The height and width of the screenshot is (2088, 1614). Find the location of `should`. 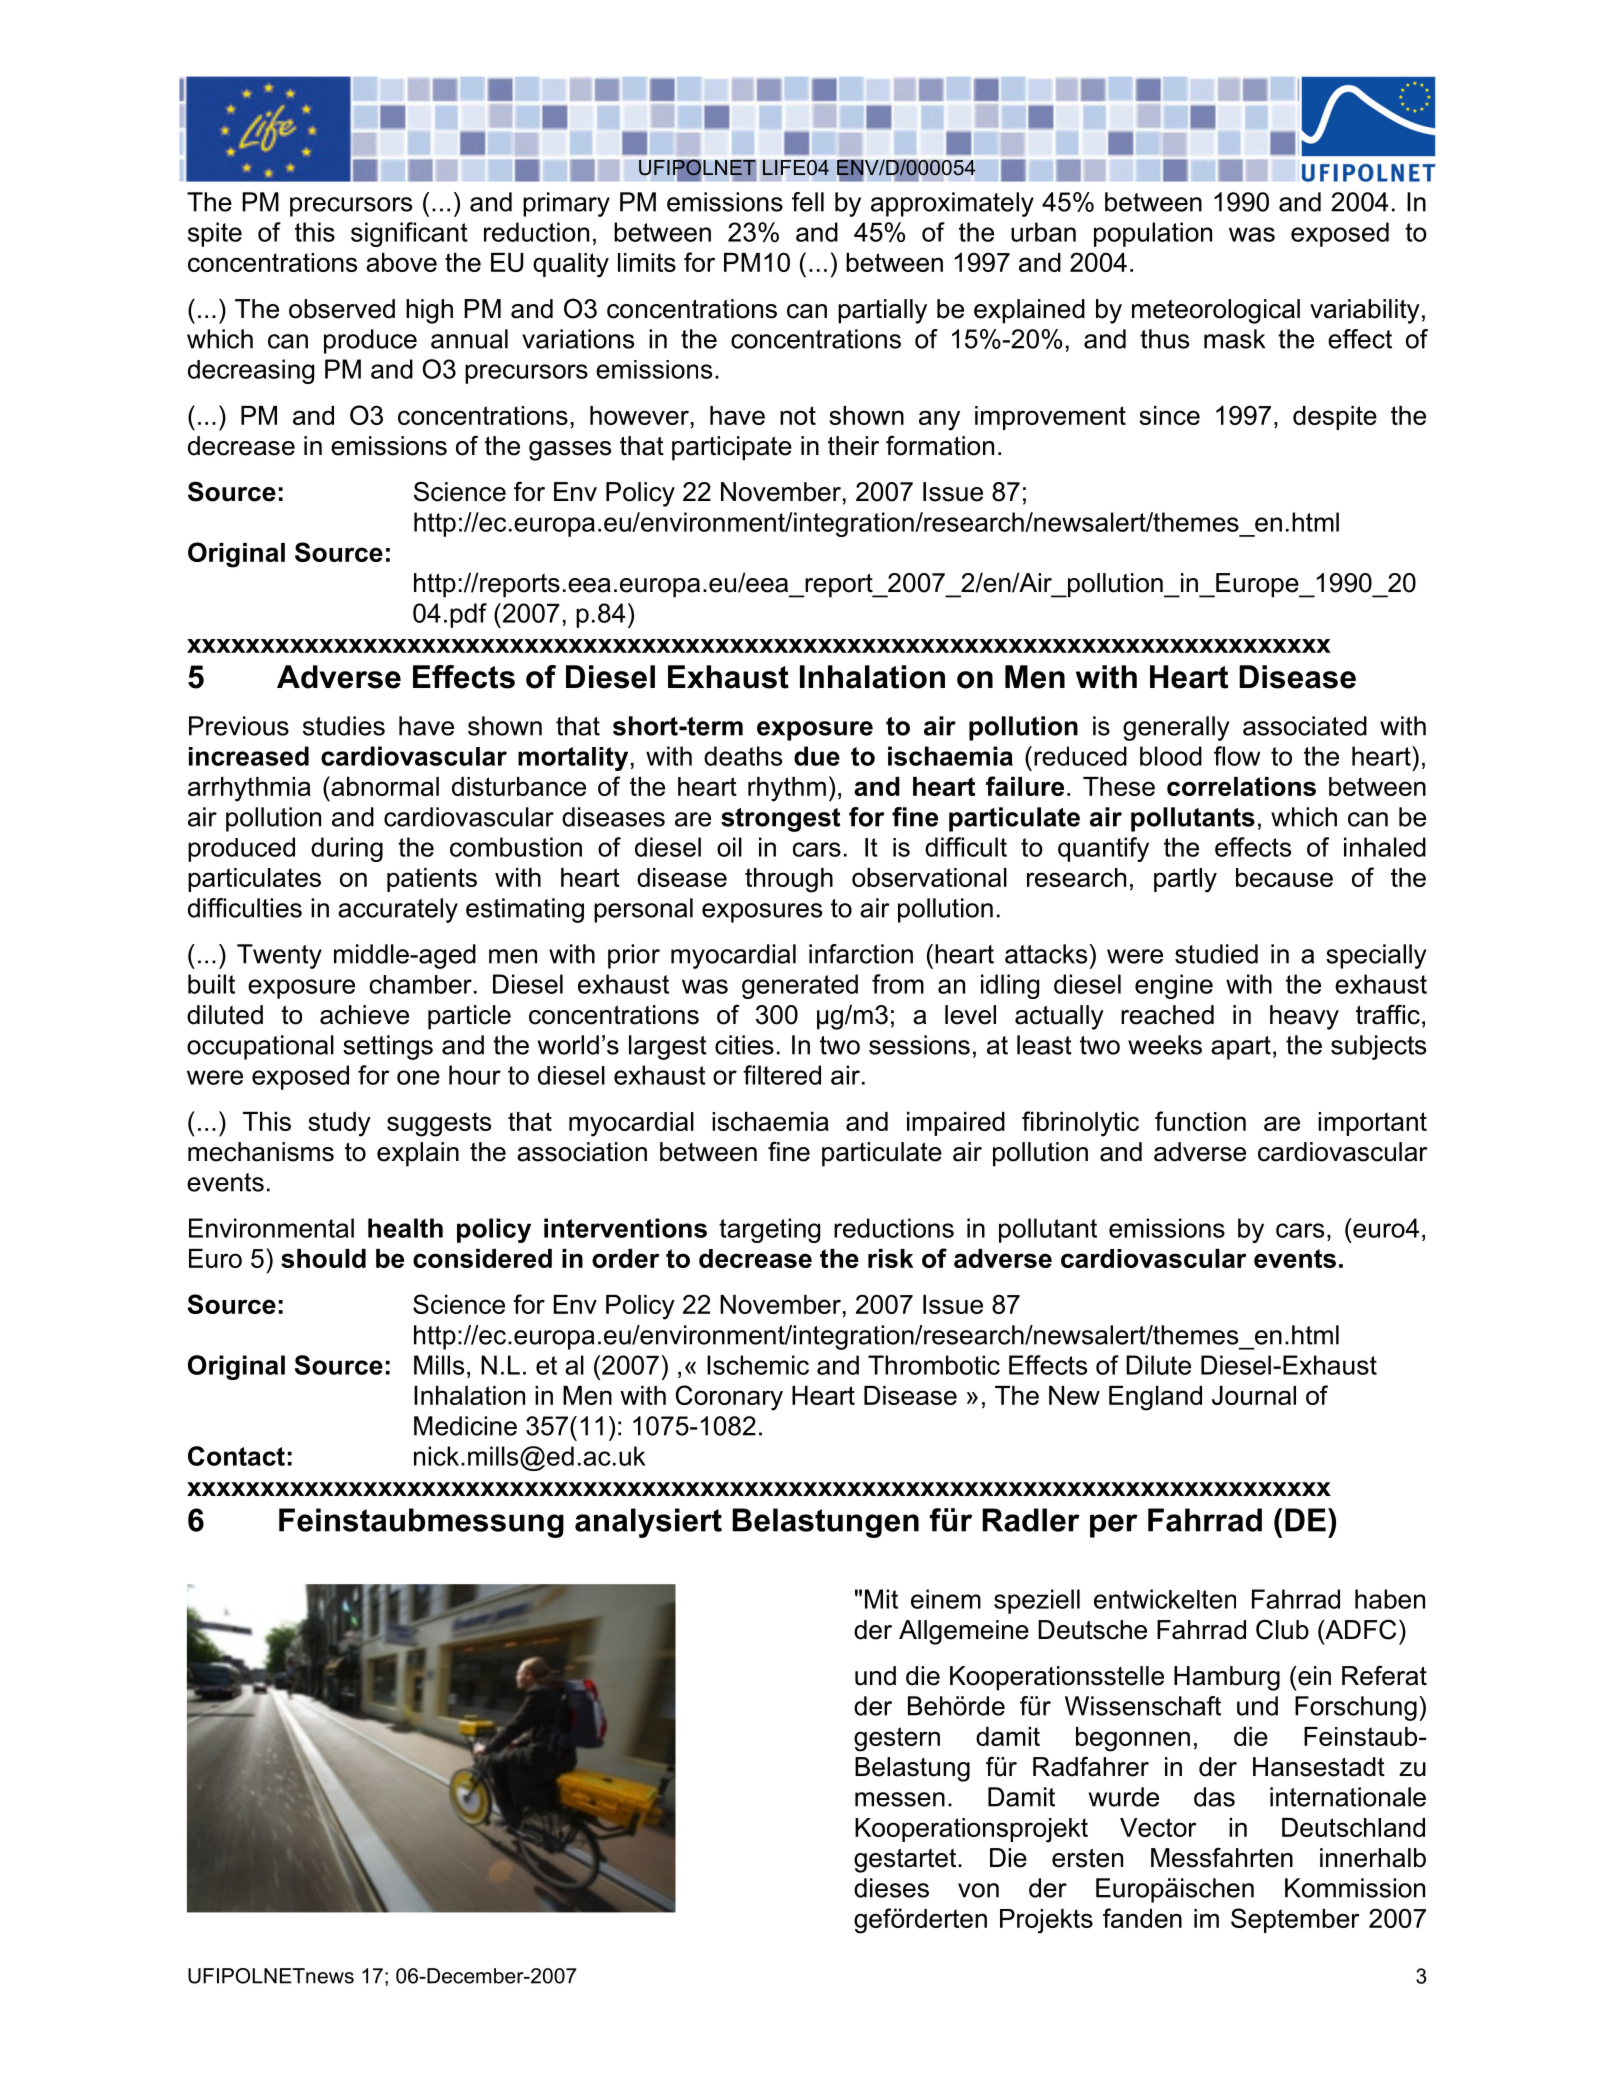

should is located at coordinates (323, 1258).
